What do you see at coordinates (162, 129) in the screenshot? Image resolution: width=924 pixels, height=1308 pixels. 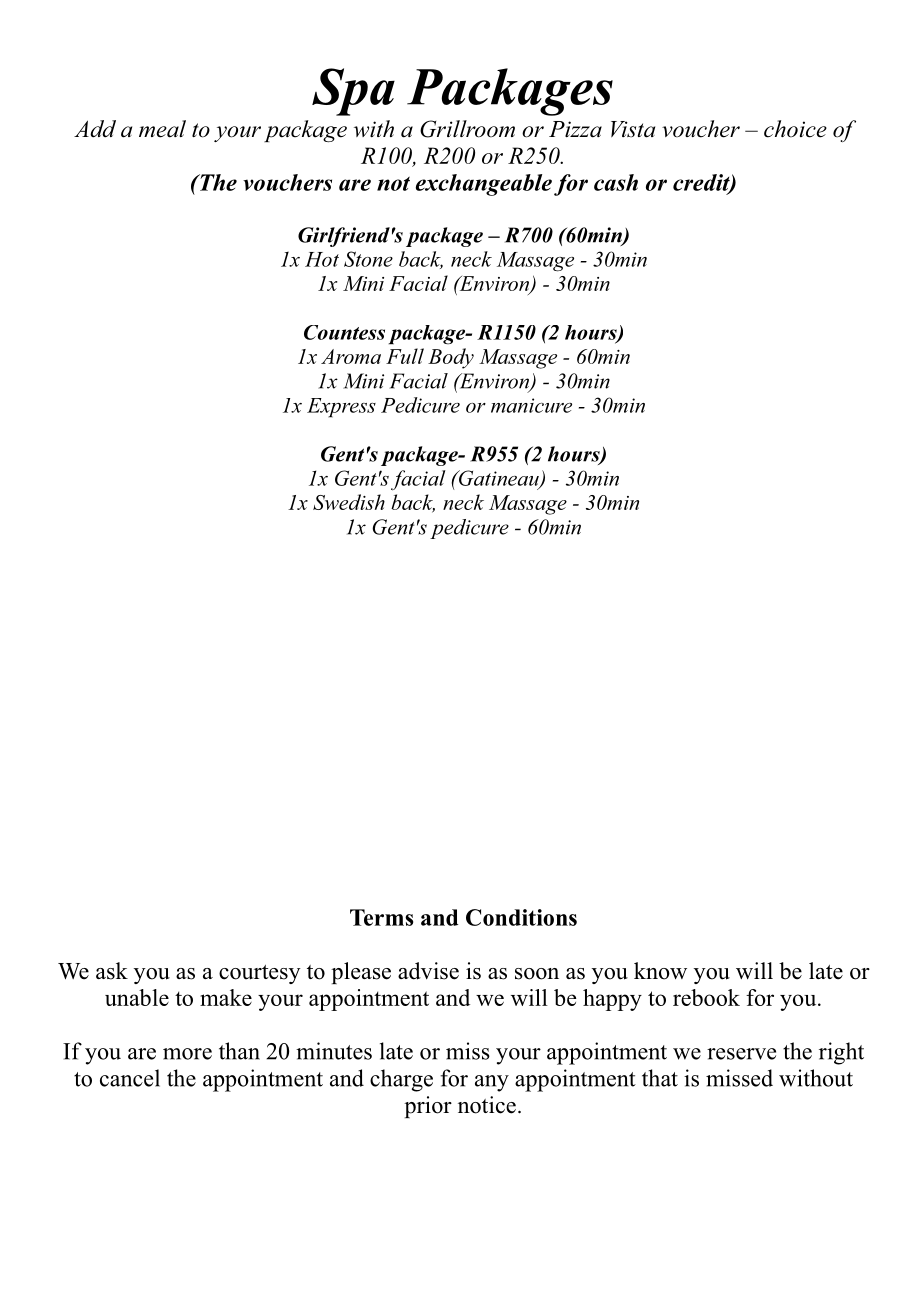 I see `meal` at bounding box center [162, 129].
